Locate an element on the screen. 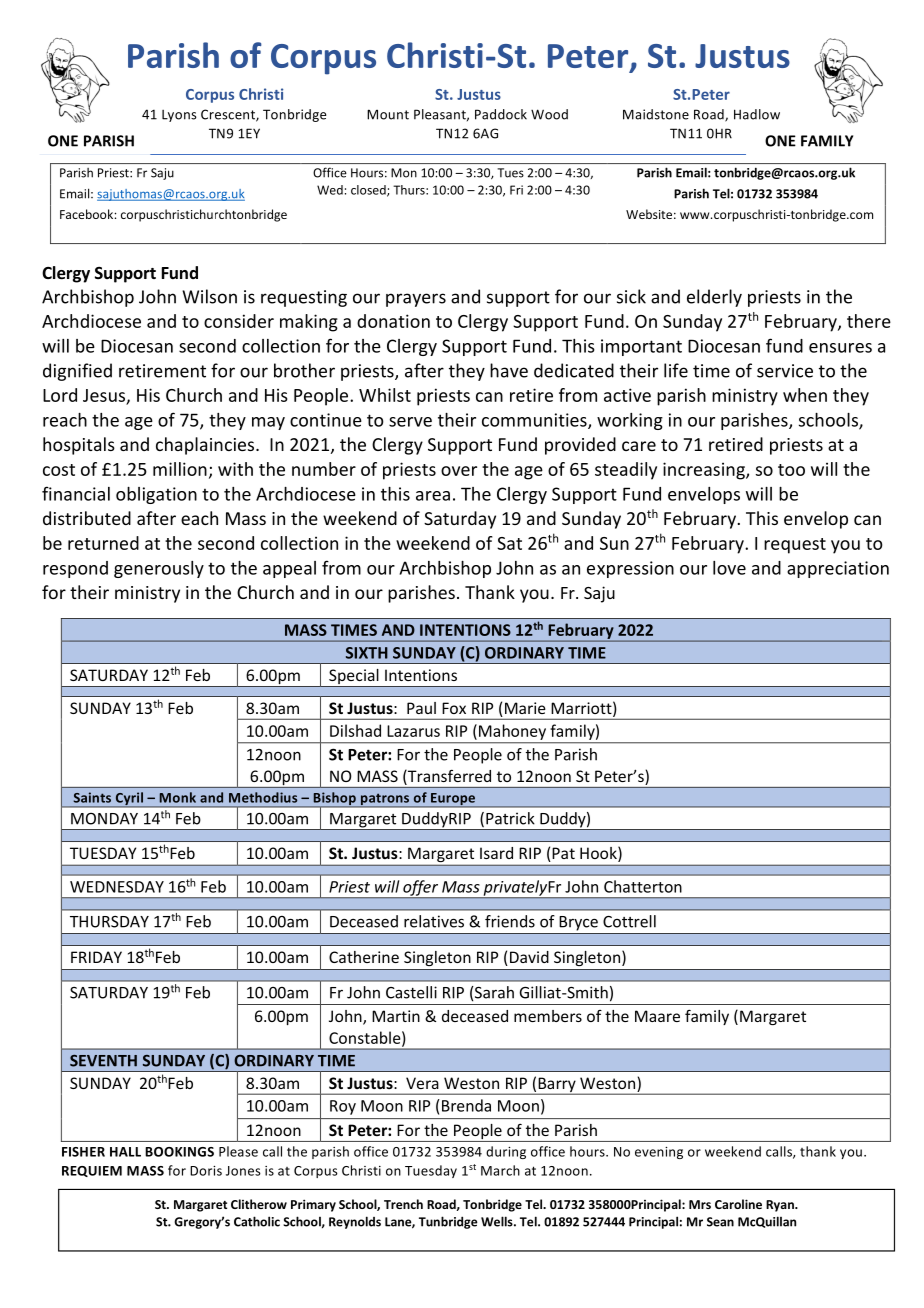 Image resolution: width=924 pixels, height=1308 pixels. too is located at coordinates (791, 470).
